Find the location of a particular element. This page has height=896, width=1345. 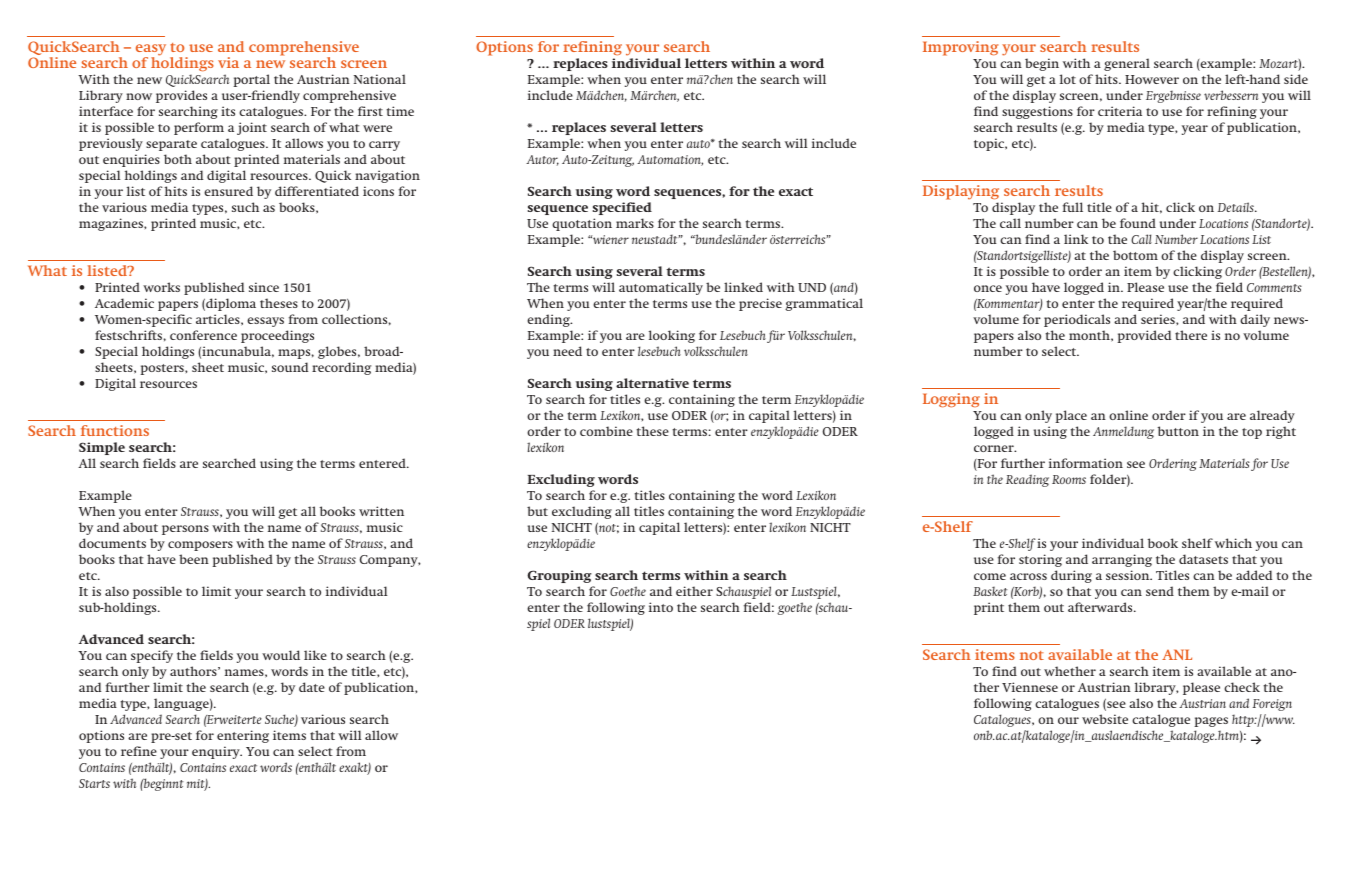

pages is located at coordinates (1211, 722).
